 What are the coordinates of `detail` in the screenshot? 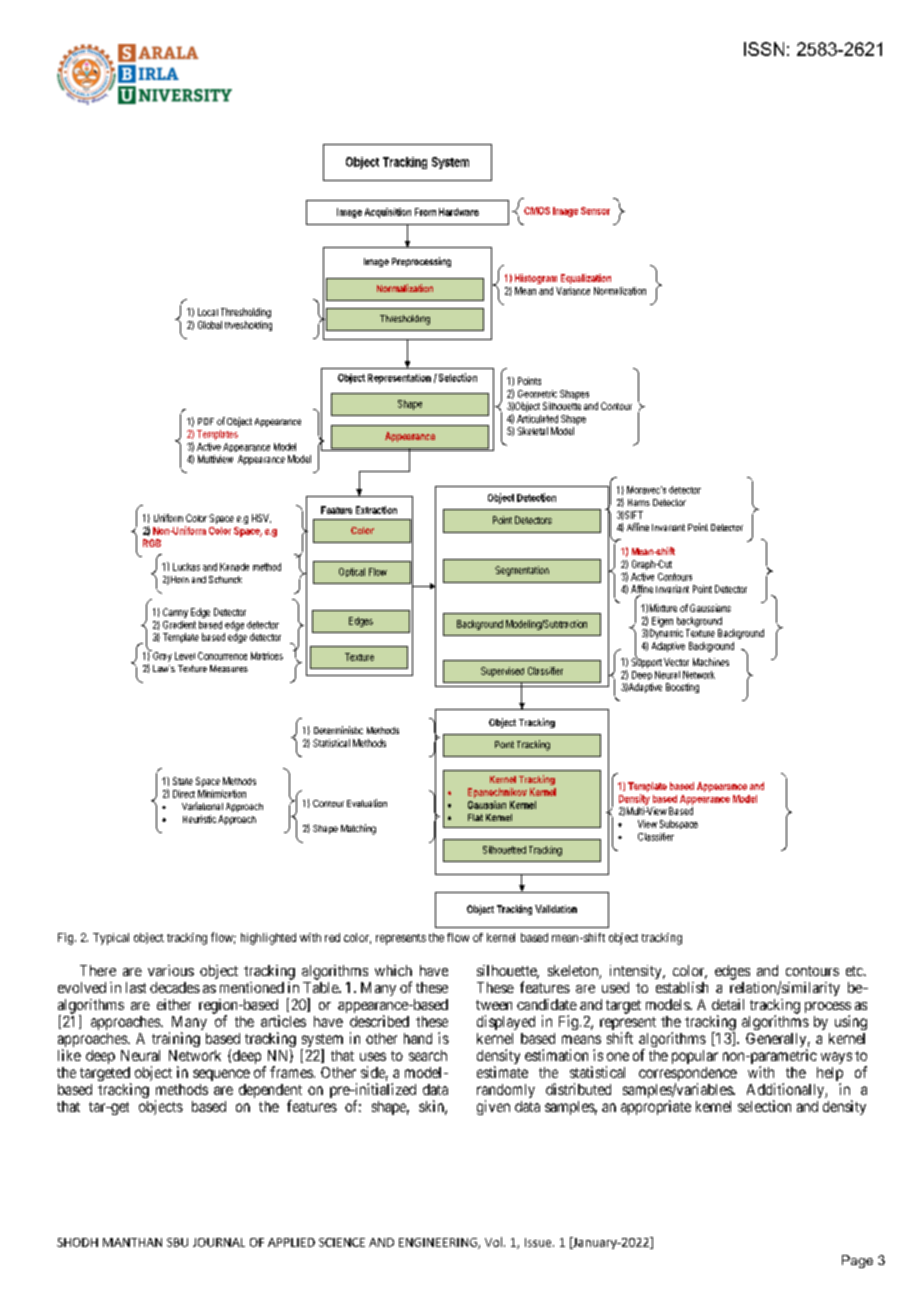 It's located at (728, 1004).
